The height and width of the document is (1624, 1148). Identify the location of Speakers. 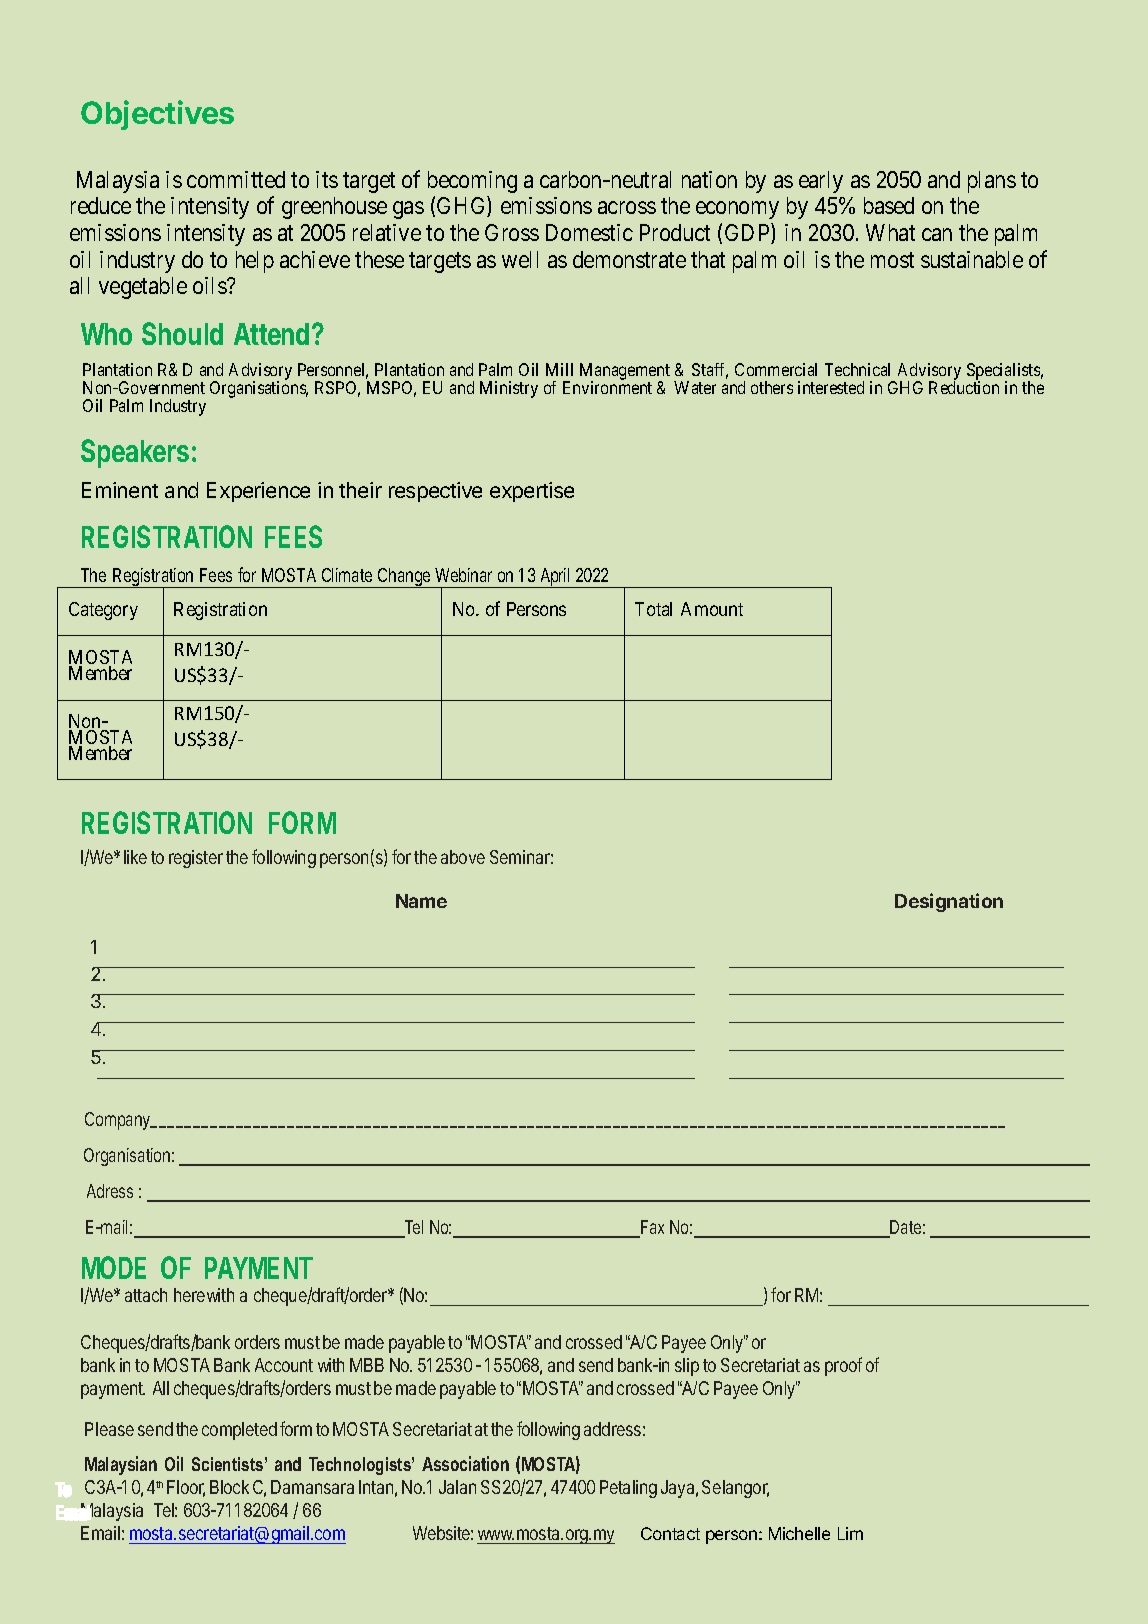
(135, 453).
